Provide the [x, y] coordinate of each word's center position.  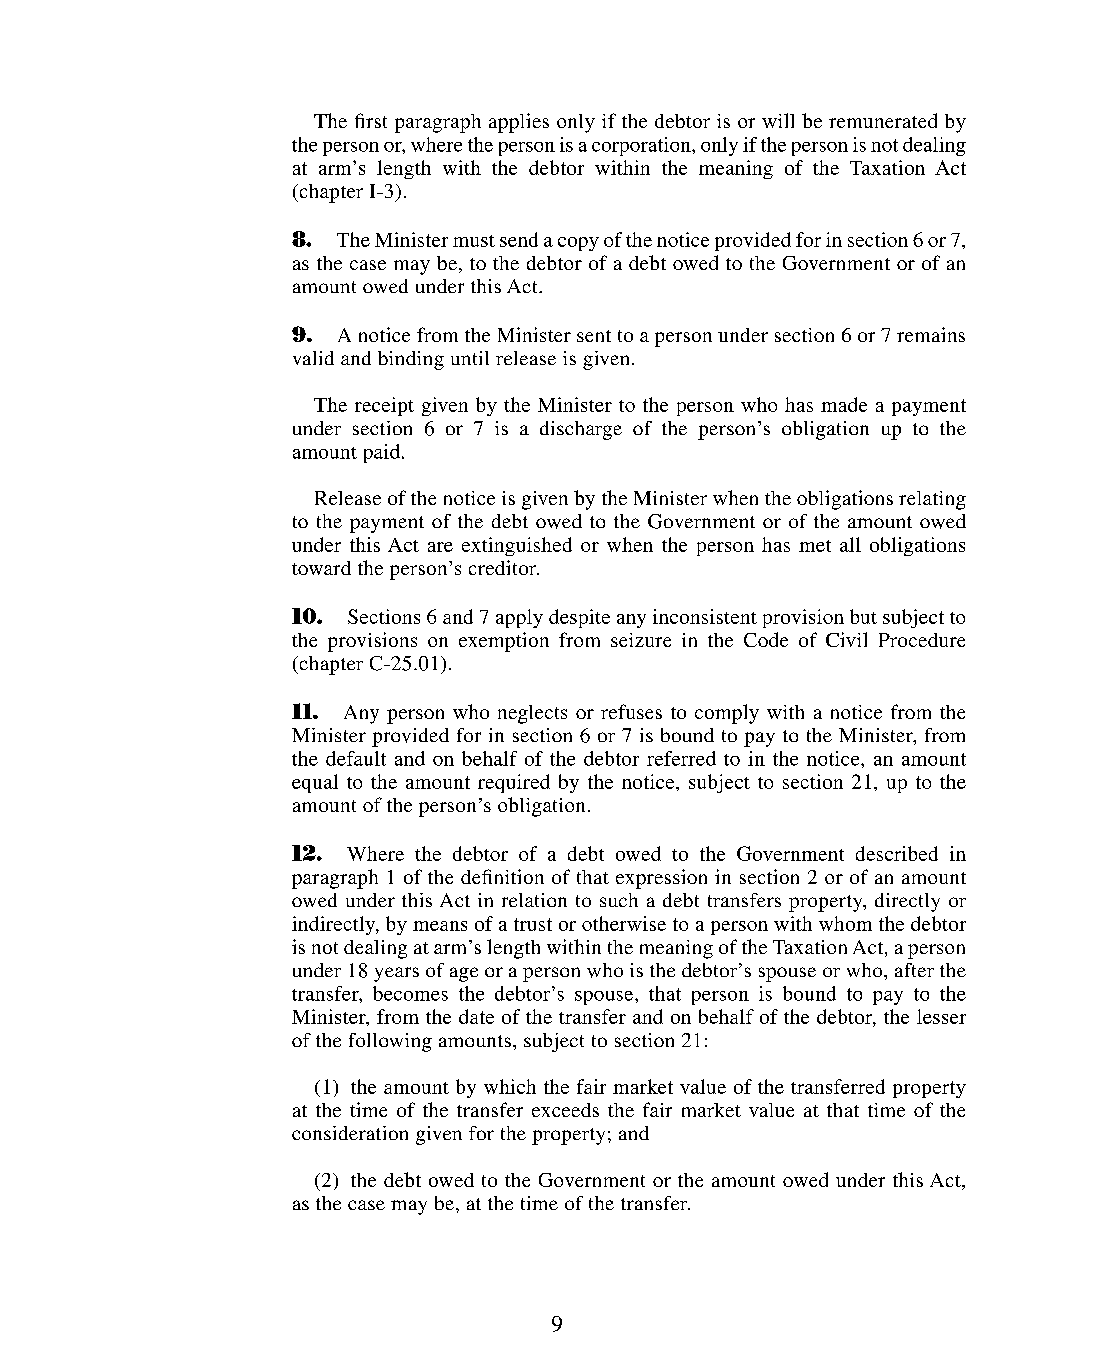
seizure [641, 640]
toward [321, 568]
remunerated [883, 120]
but [863, 616]
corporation [642, 146]
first [371, 120]
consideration [350, 1133]
